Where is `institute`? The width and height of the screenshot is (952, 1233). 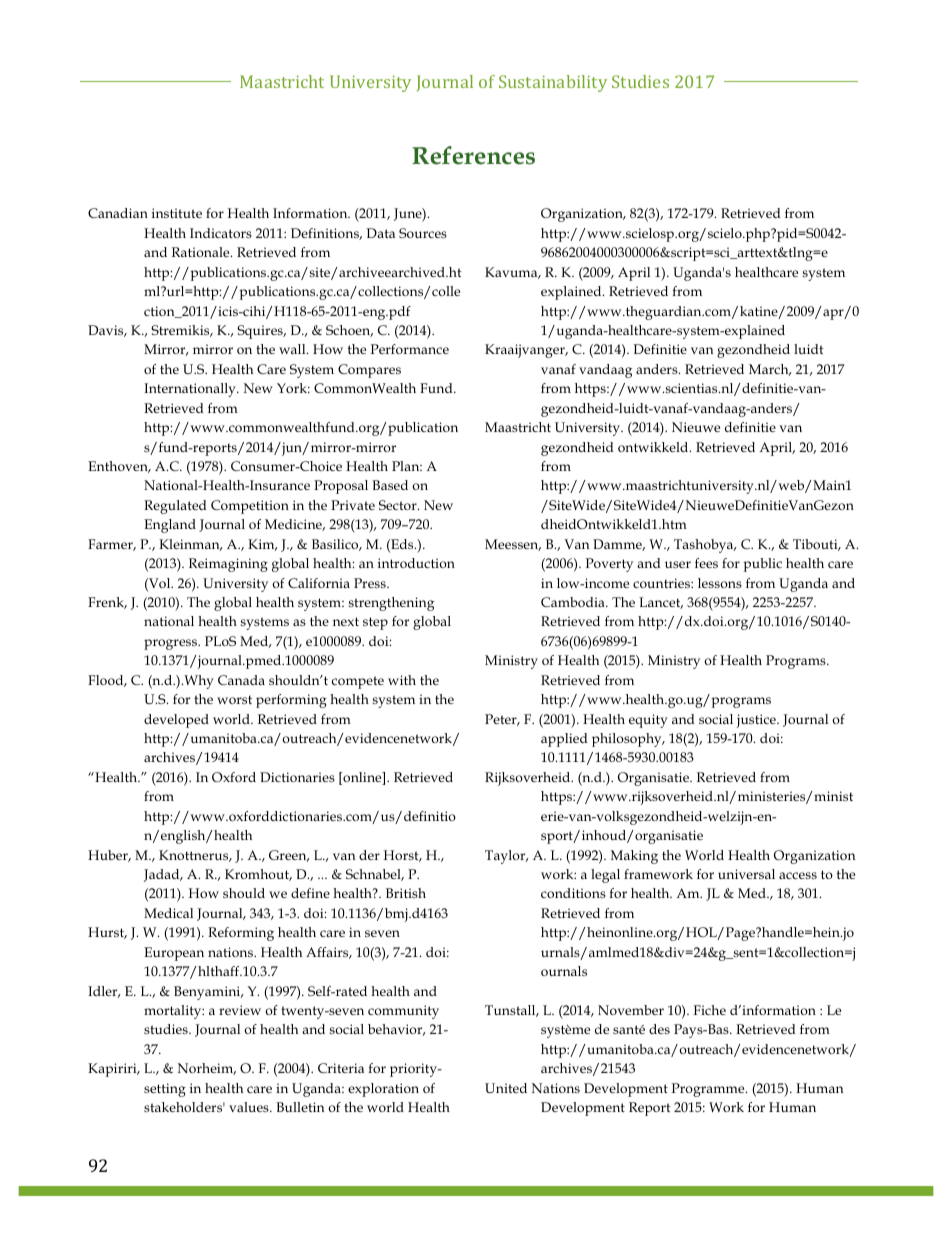 institute is located at coordinates (177, 213).
